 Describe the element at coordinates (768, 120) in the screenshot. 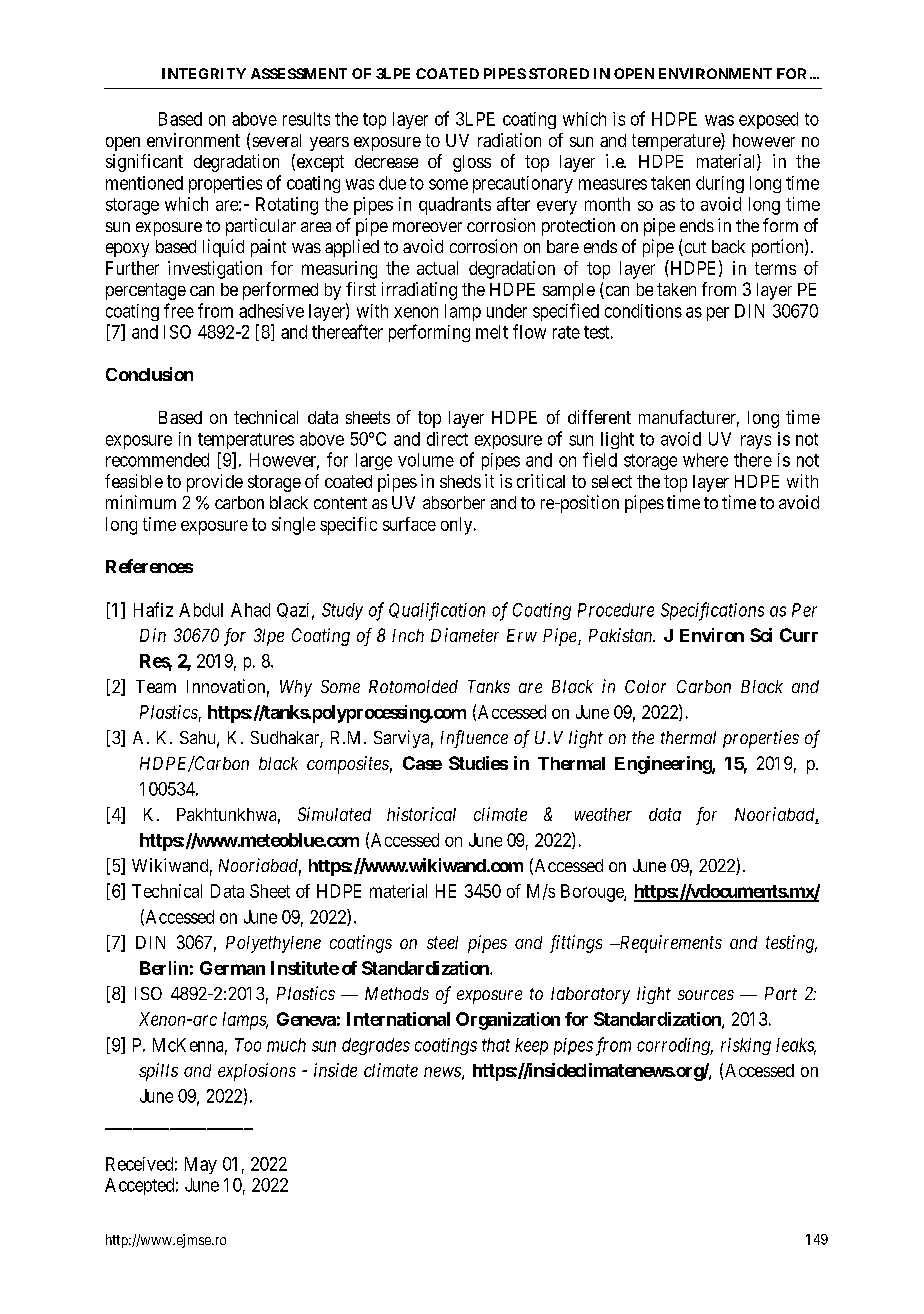

I see `exposed` at that location.
